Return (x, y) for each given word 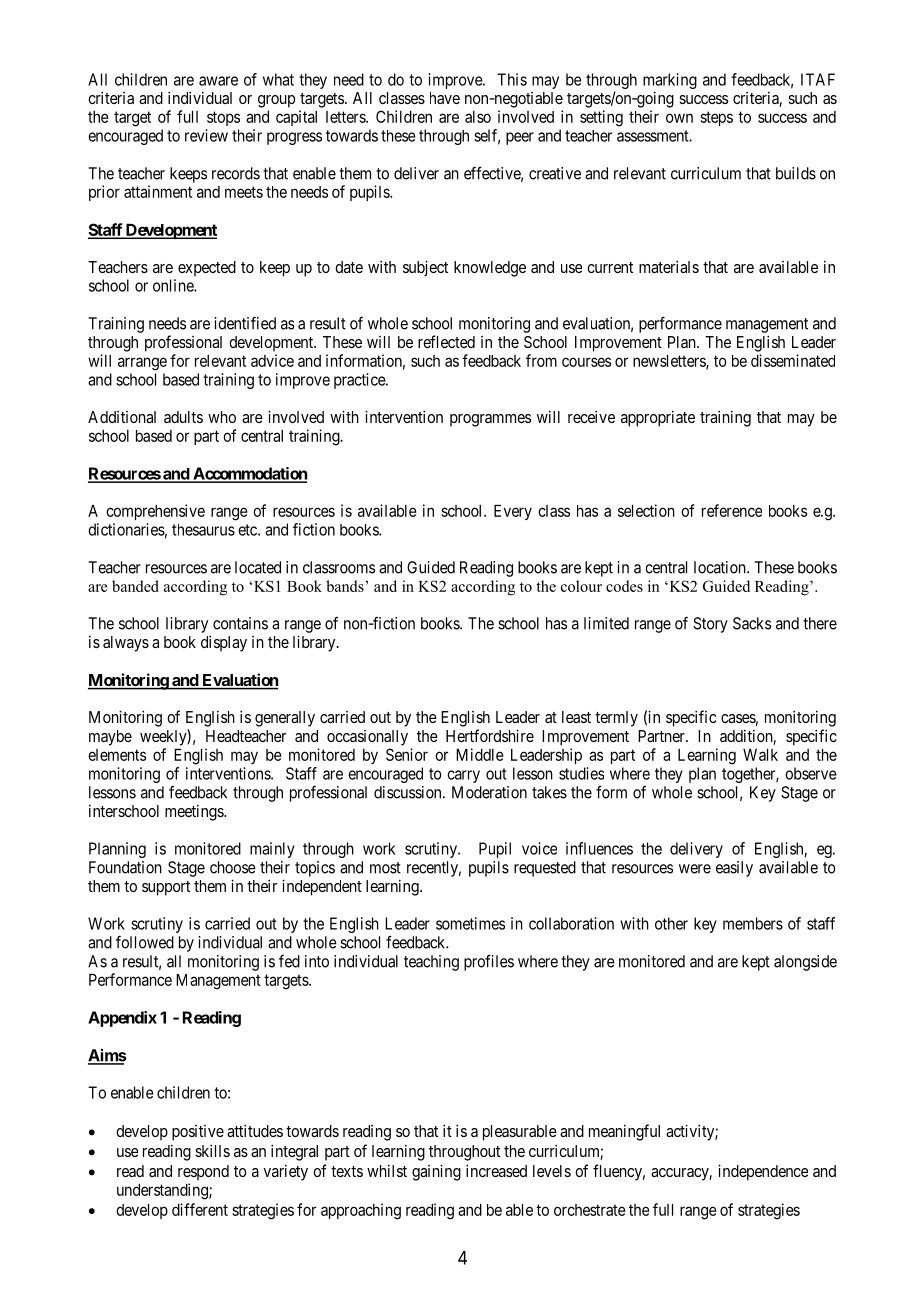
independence (763, 1172)
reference (732, 510)
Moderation (489, 792)
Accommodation (249, 474)
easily (734, 869)
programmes (490, 420)
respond (203, 1173)
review (206, 135)
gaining (436, 1172)
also (478, 117)
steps (716, 118)
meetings (195, 813)
